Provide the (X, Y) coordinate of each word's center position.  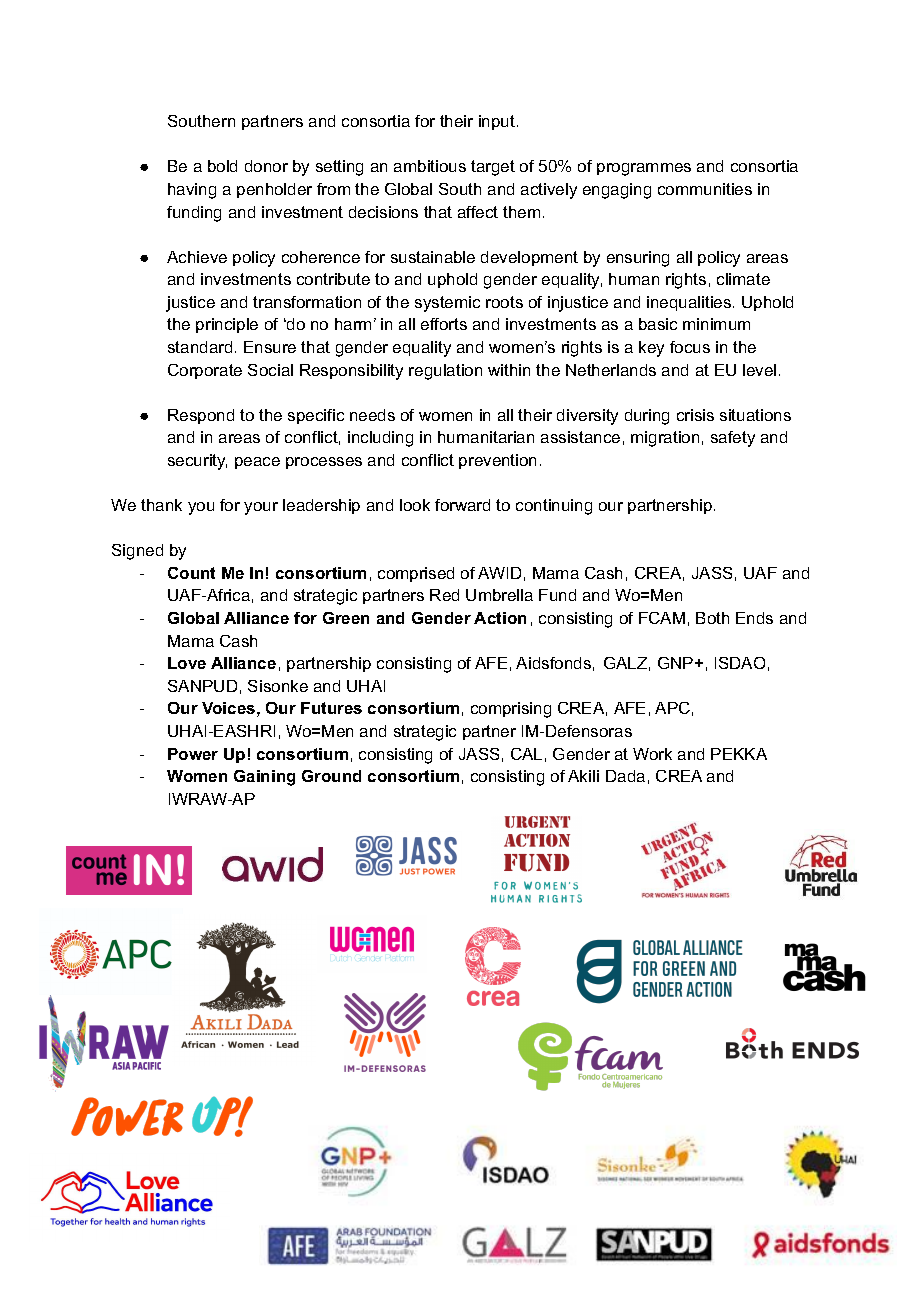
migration (665, 439)
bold (222, 166)
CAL (526, 754)
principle (227, 325)
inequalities (690, 303)
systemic (447, 304)
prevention (497, 461)
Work (652, 754)
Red (444, 595)
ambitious (430, 166)
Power (193, 754)
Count (191, 573)
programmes (644, 169)
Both (712, 618)
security (197, 462)
